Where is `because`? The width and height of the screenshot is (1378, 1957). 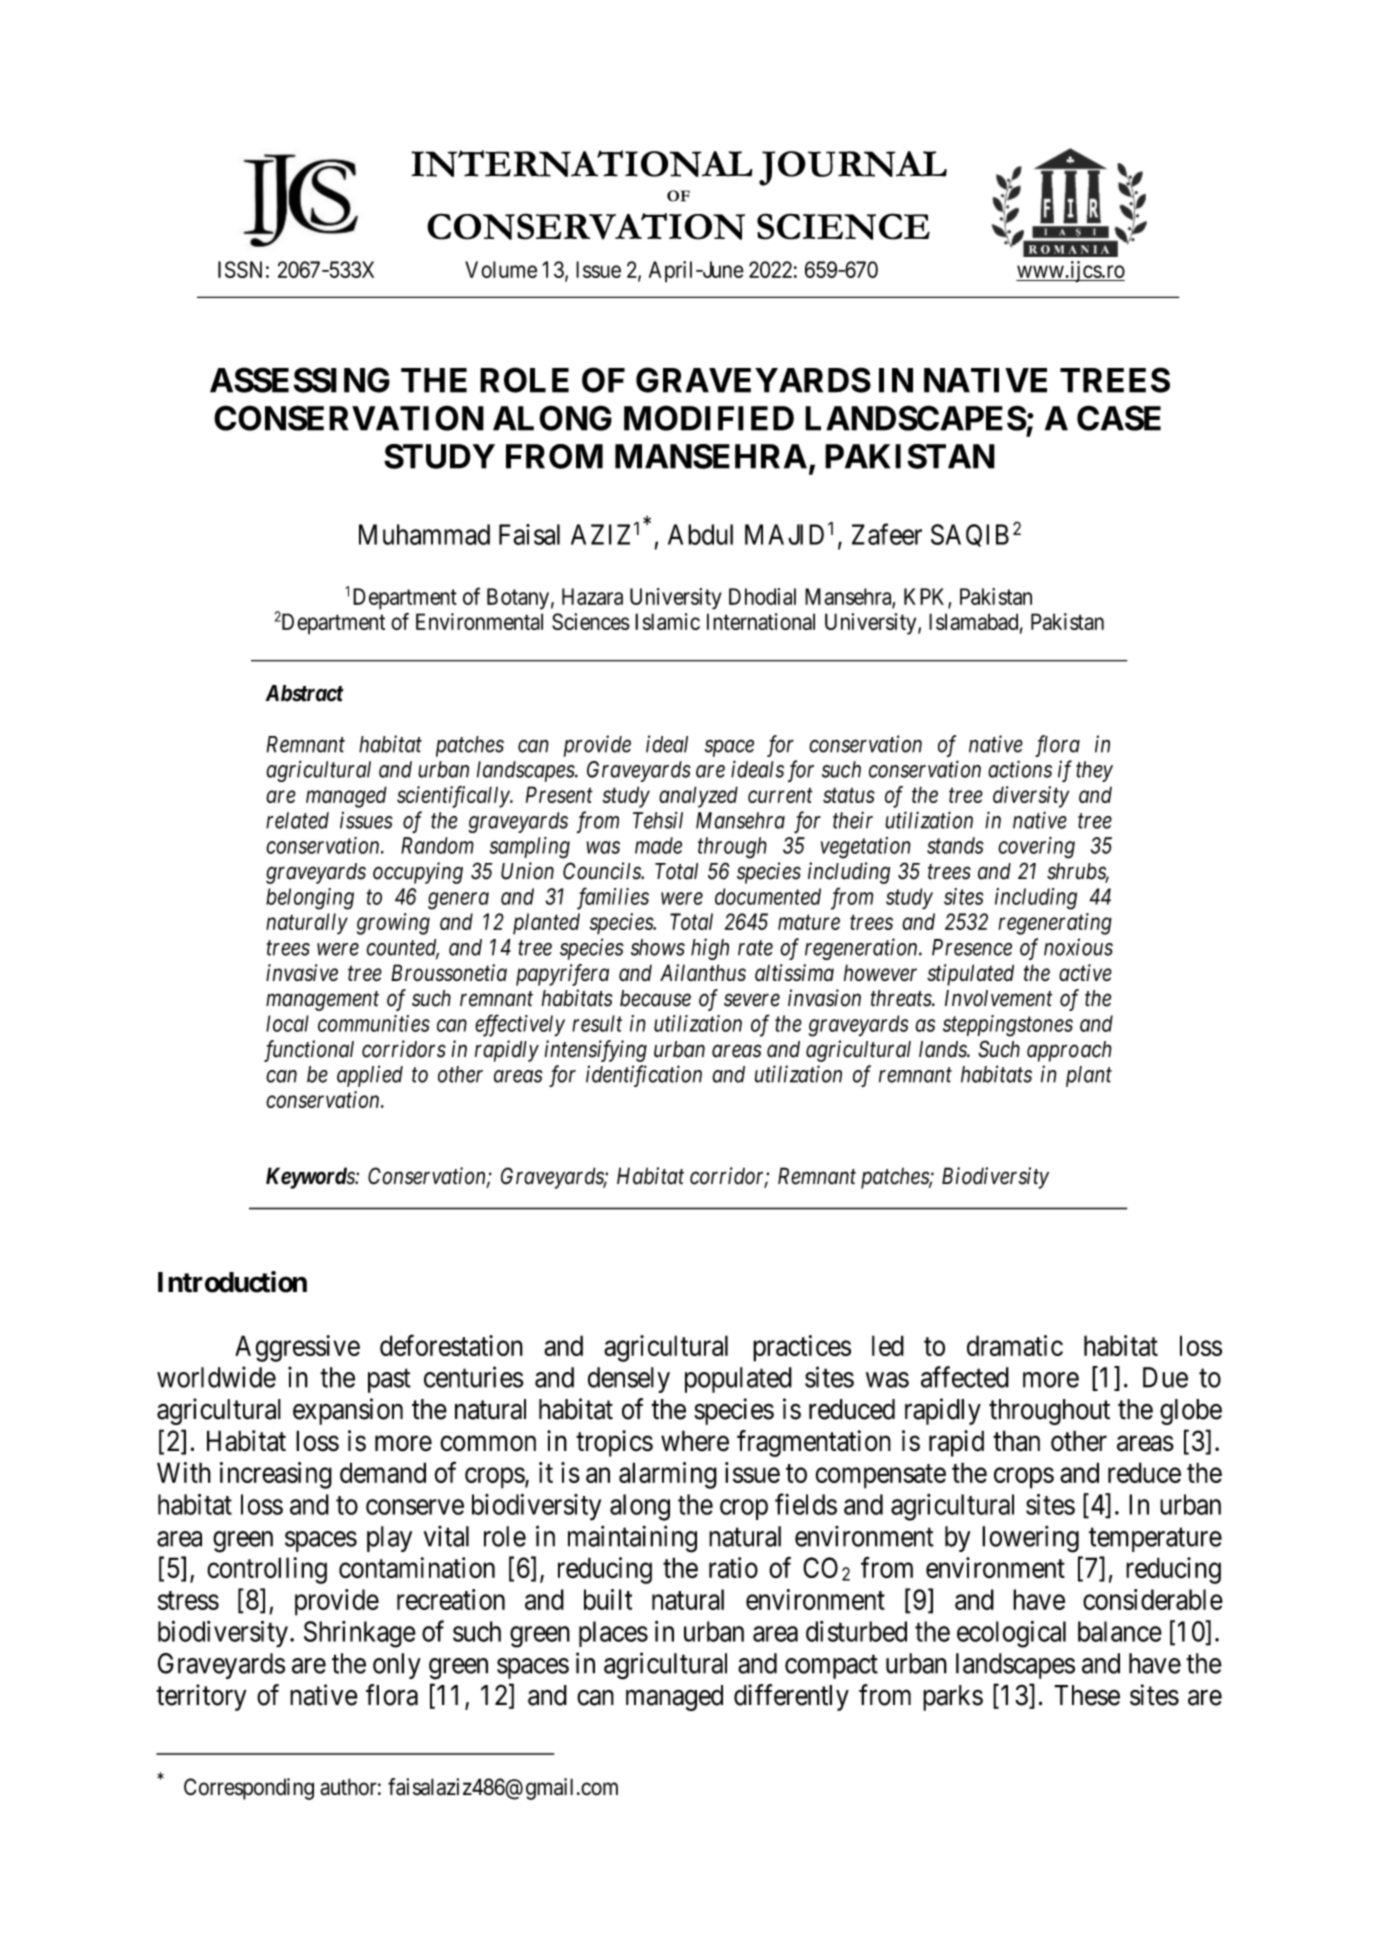 because is located at coordinates (655, 998).
